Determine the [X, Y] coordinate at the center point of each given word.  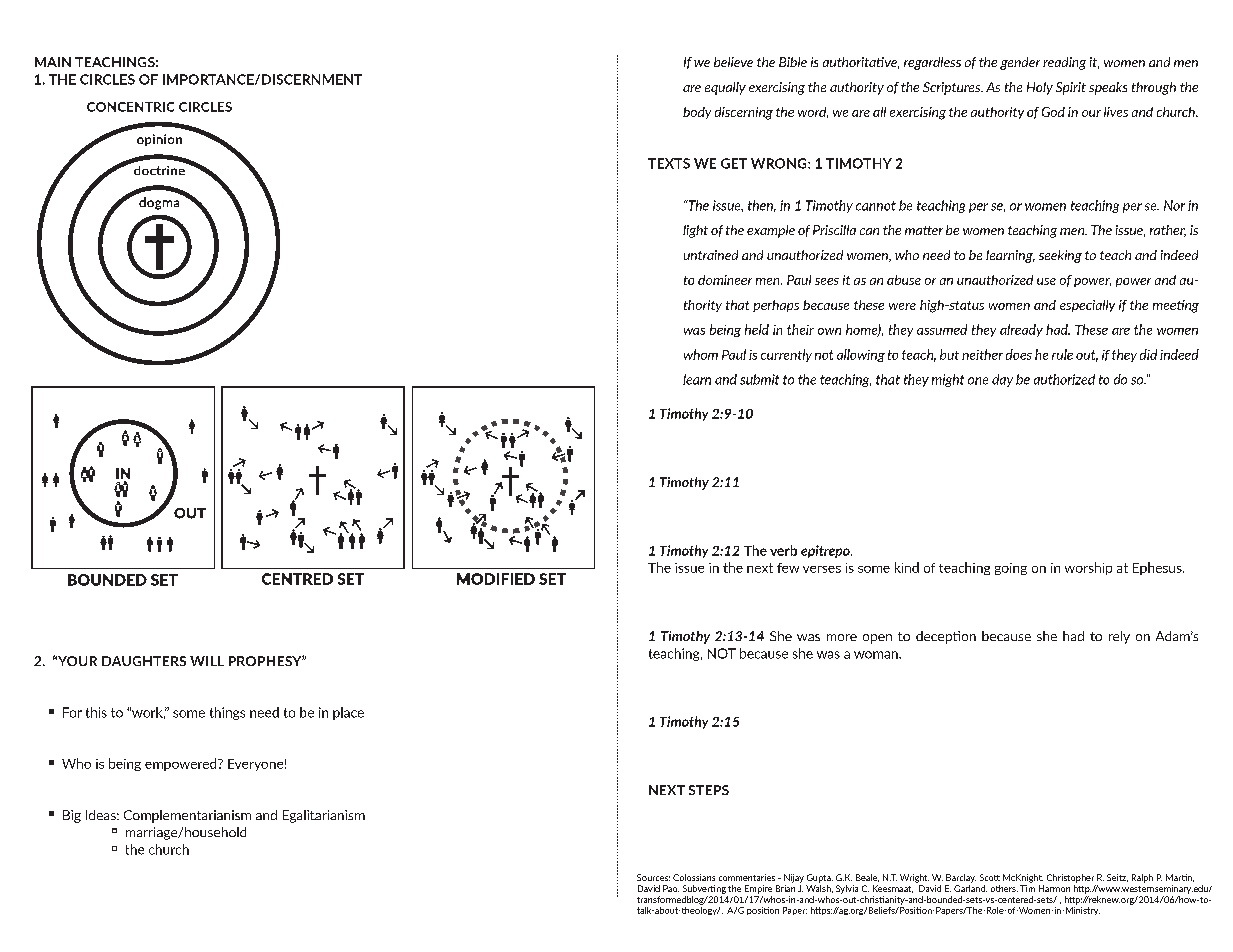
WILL [207, 661]
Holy [1040, 88]
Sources [653, 877]
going [1011, 569]
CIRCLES [107, 79]
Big [72, 816]
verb [783, 550]
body [697, 113]
